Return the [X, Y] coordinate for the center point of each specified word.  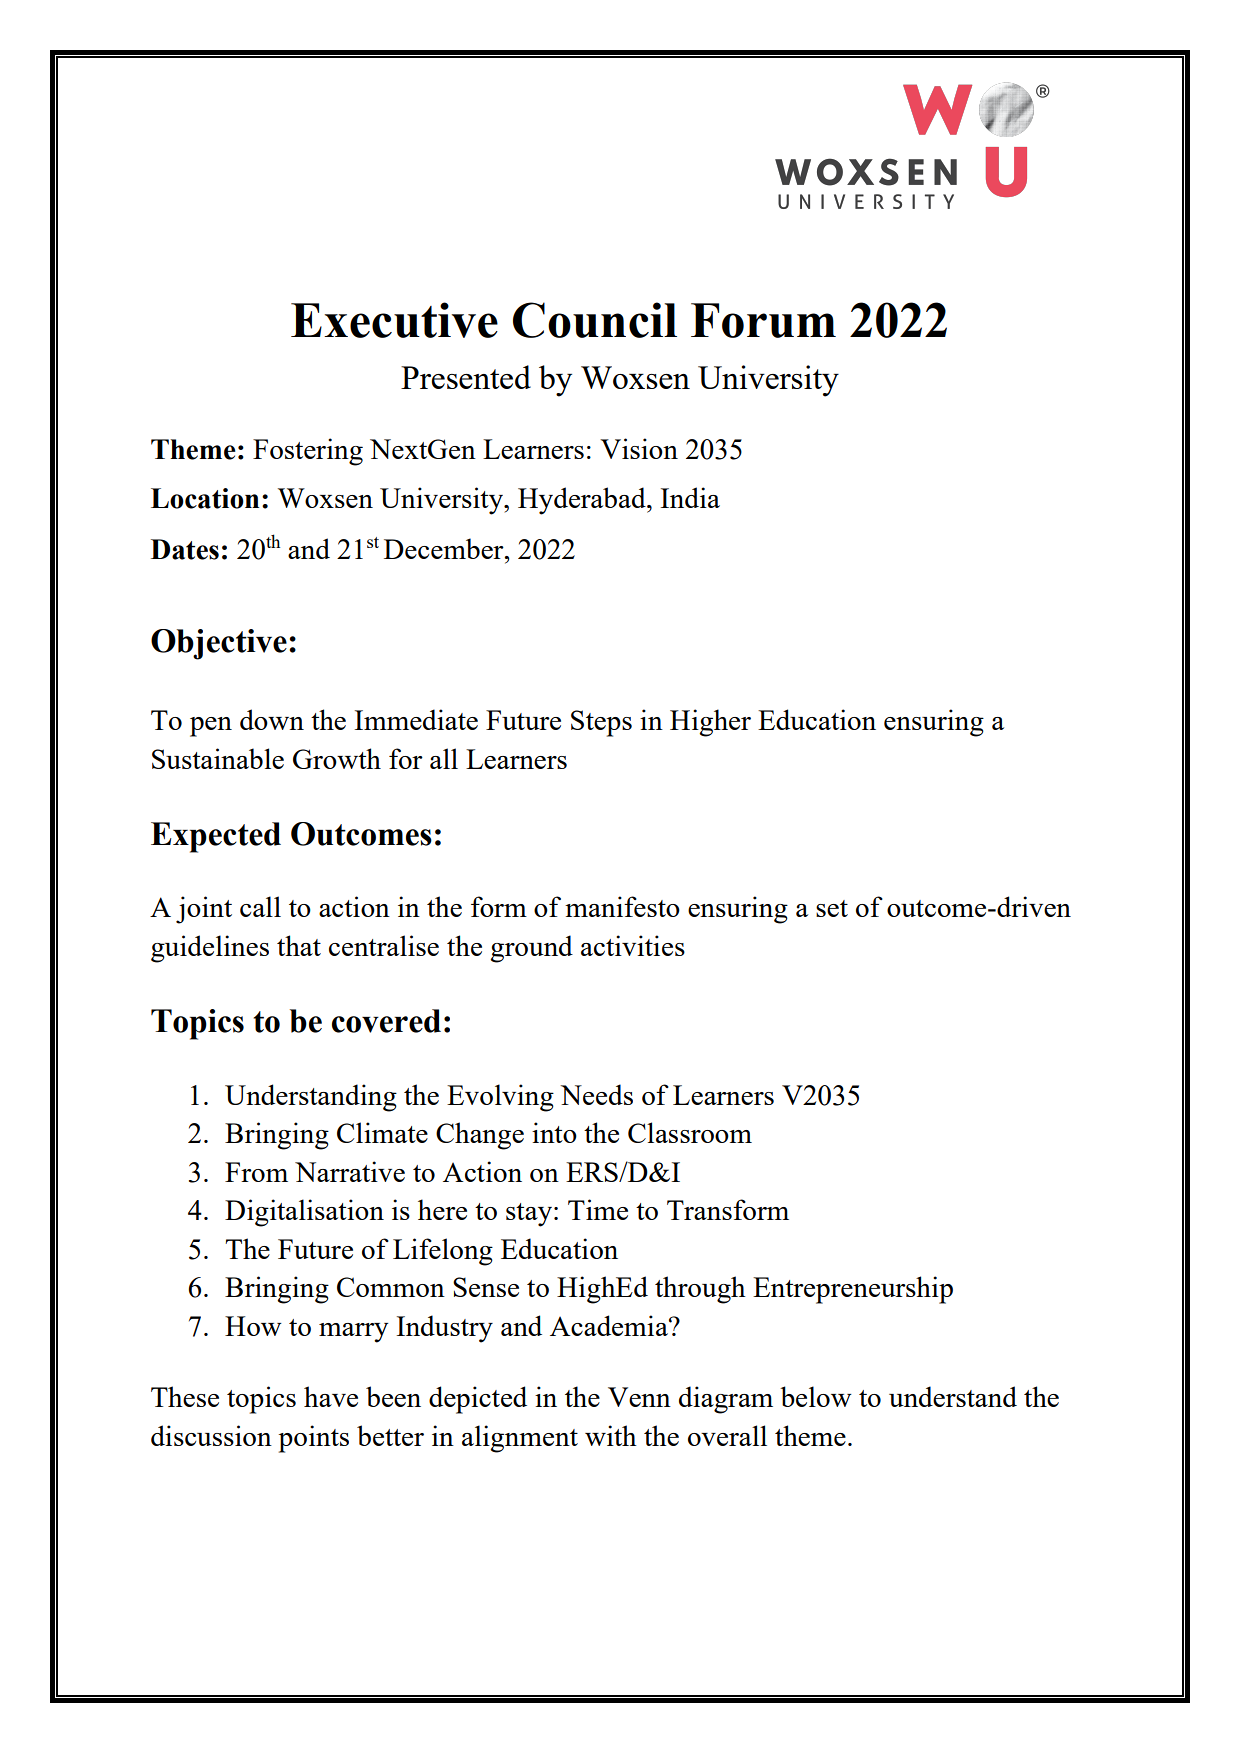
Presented [466, 377]
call [260, 906]
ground [531, 949]
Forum [763, 320]
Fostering [308, 452]
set [832, 908]
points [314, 1439]
